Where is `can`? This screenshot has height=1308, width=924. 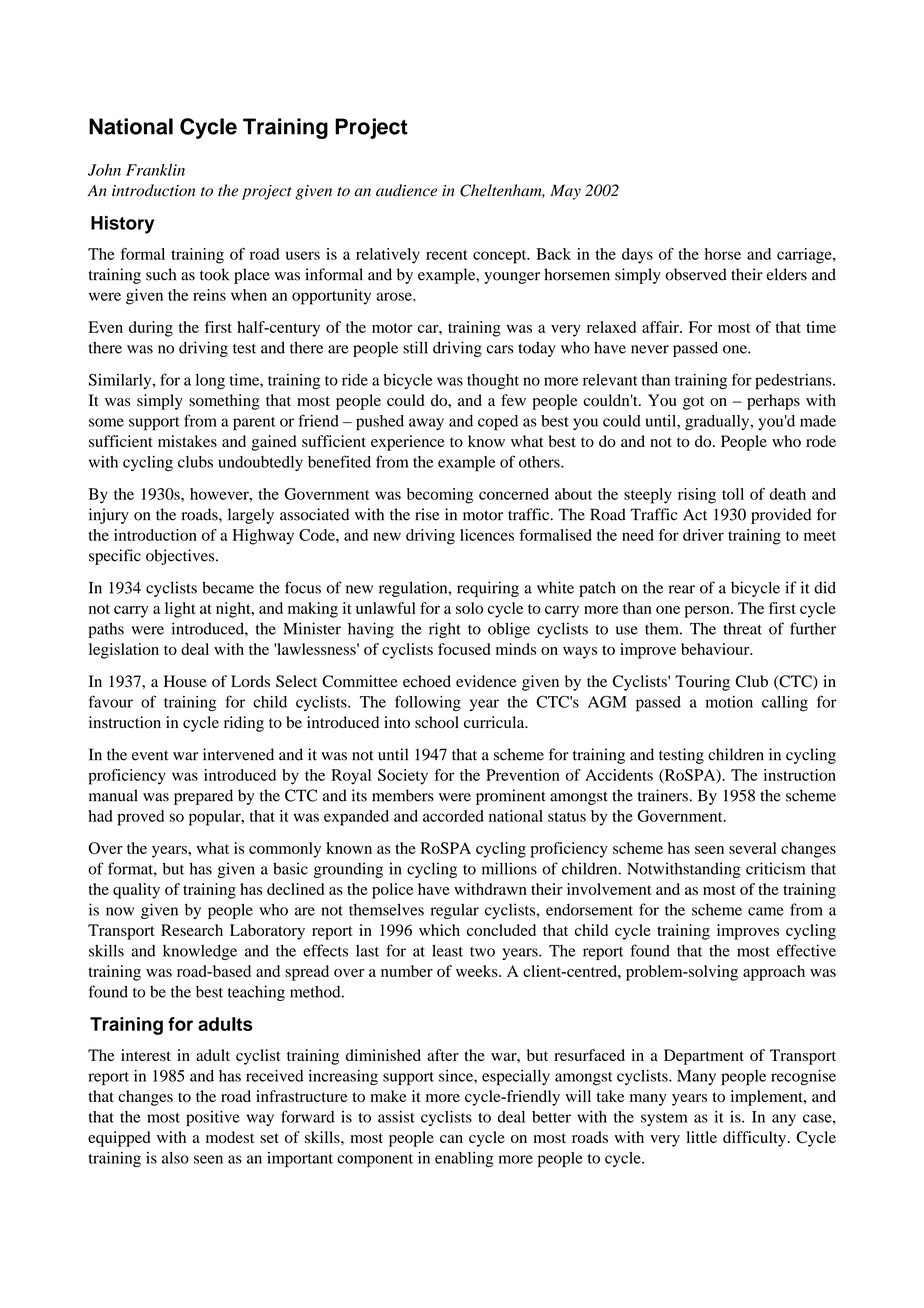
can is located at coordinates (451, 1139).
